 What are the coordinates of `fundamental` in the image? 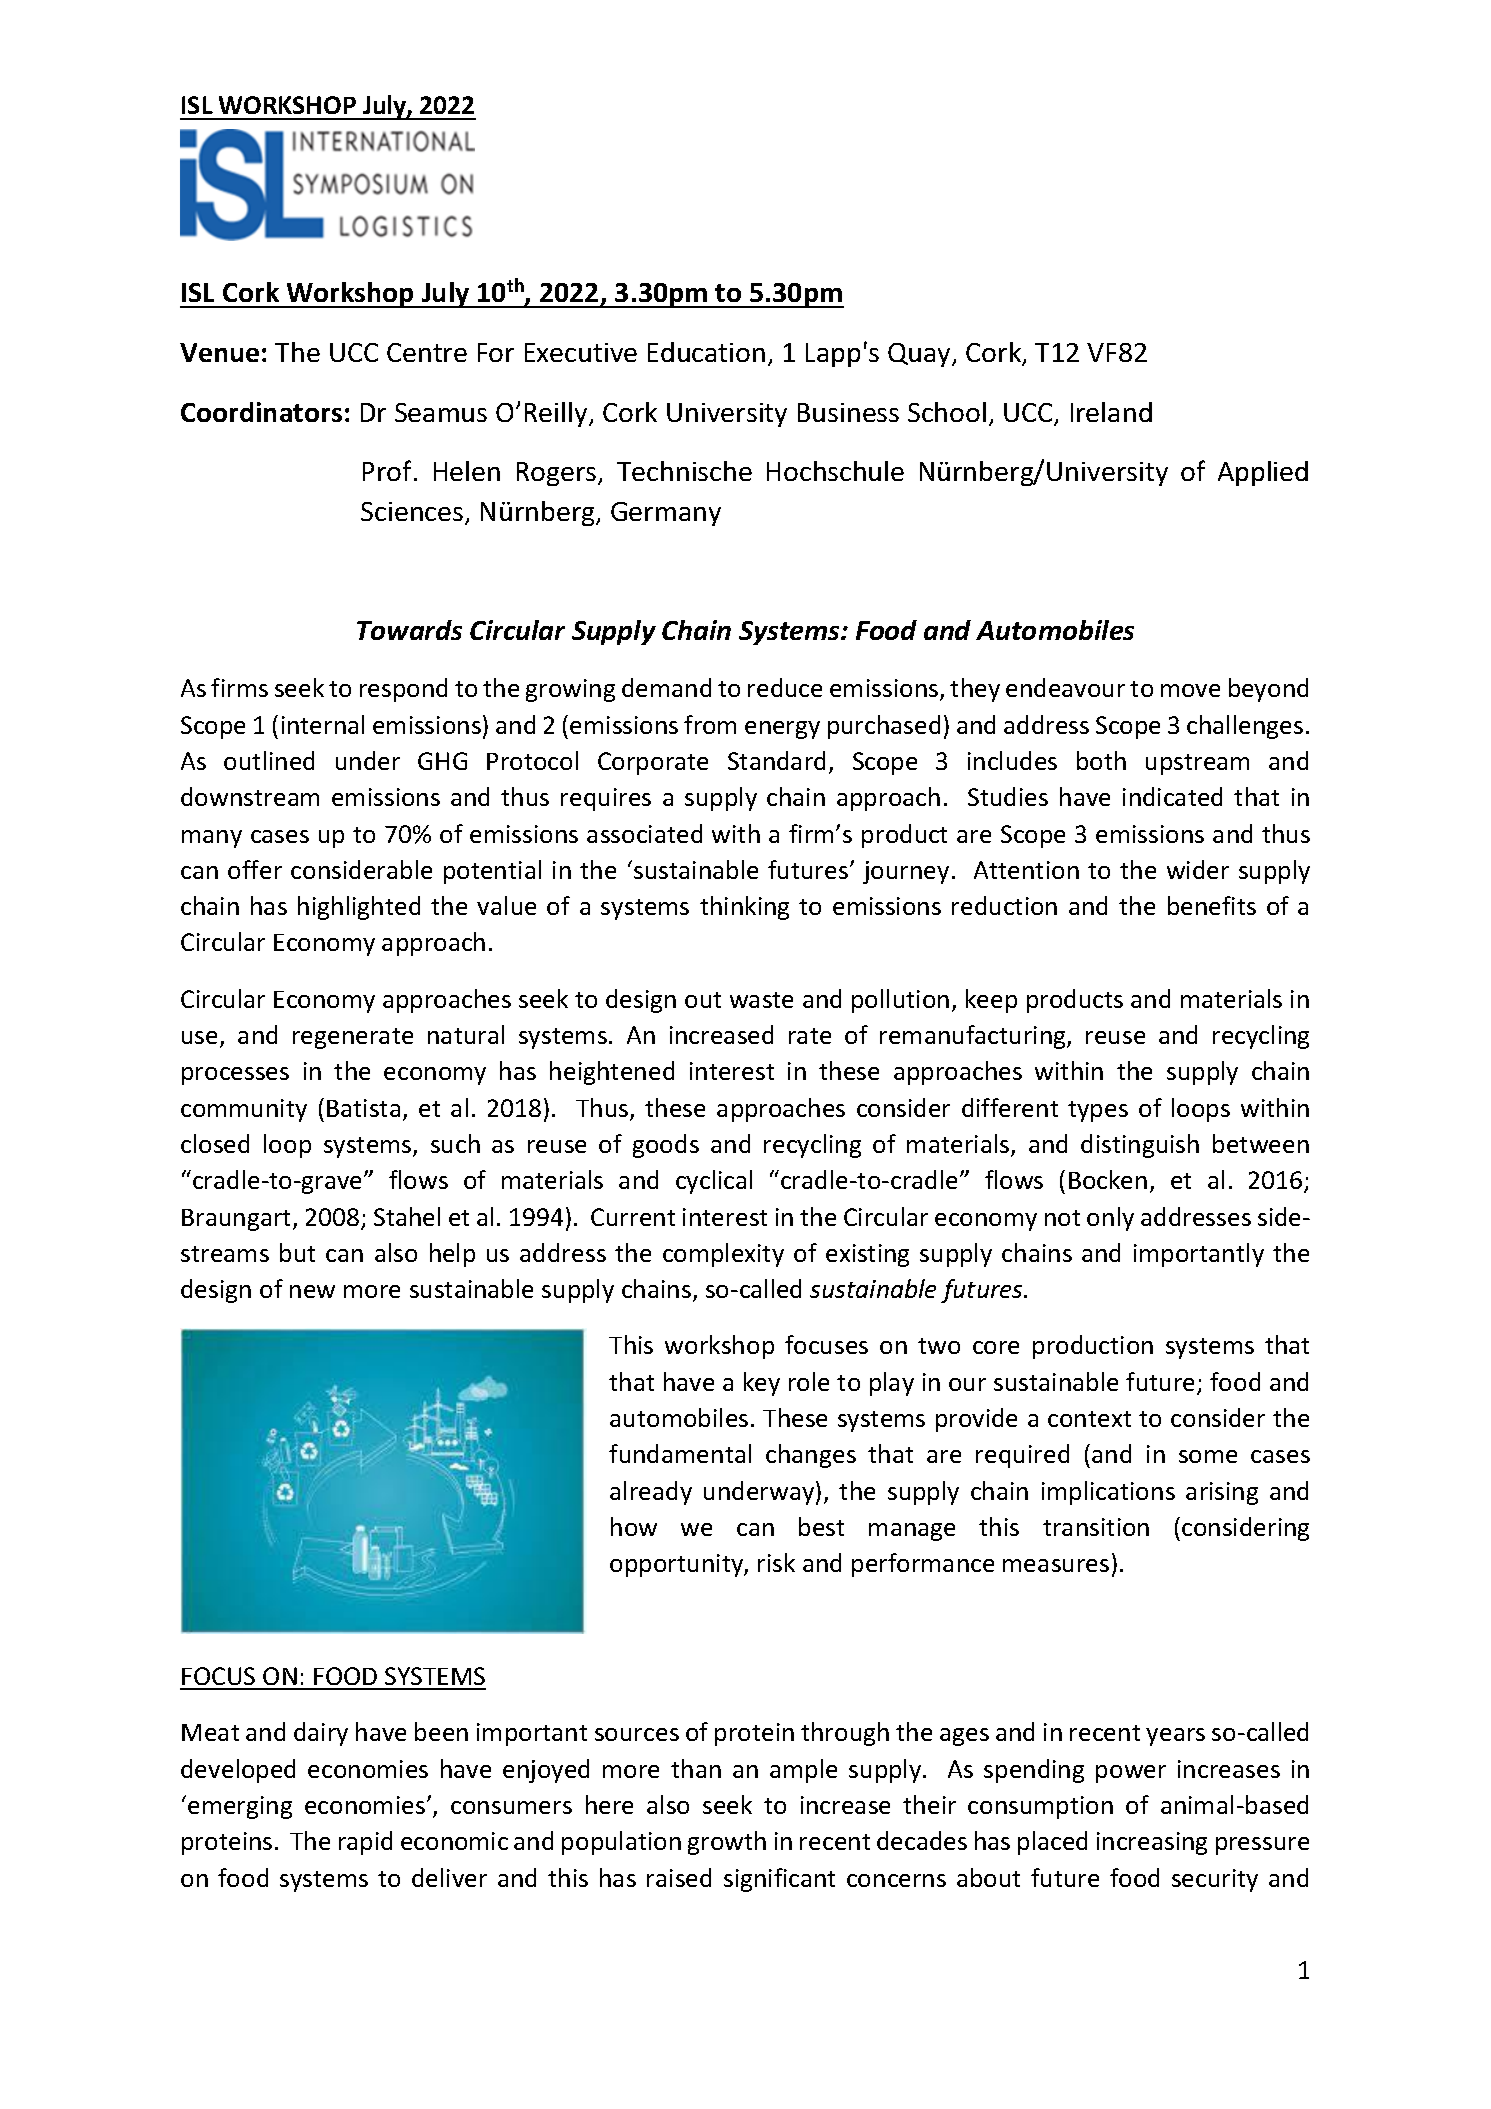 It's located at (680, 1453).
